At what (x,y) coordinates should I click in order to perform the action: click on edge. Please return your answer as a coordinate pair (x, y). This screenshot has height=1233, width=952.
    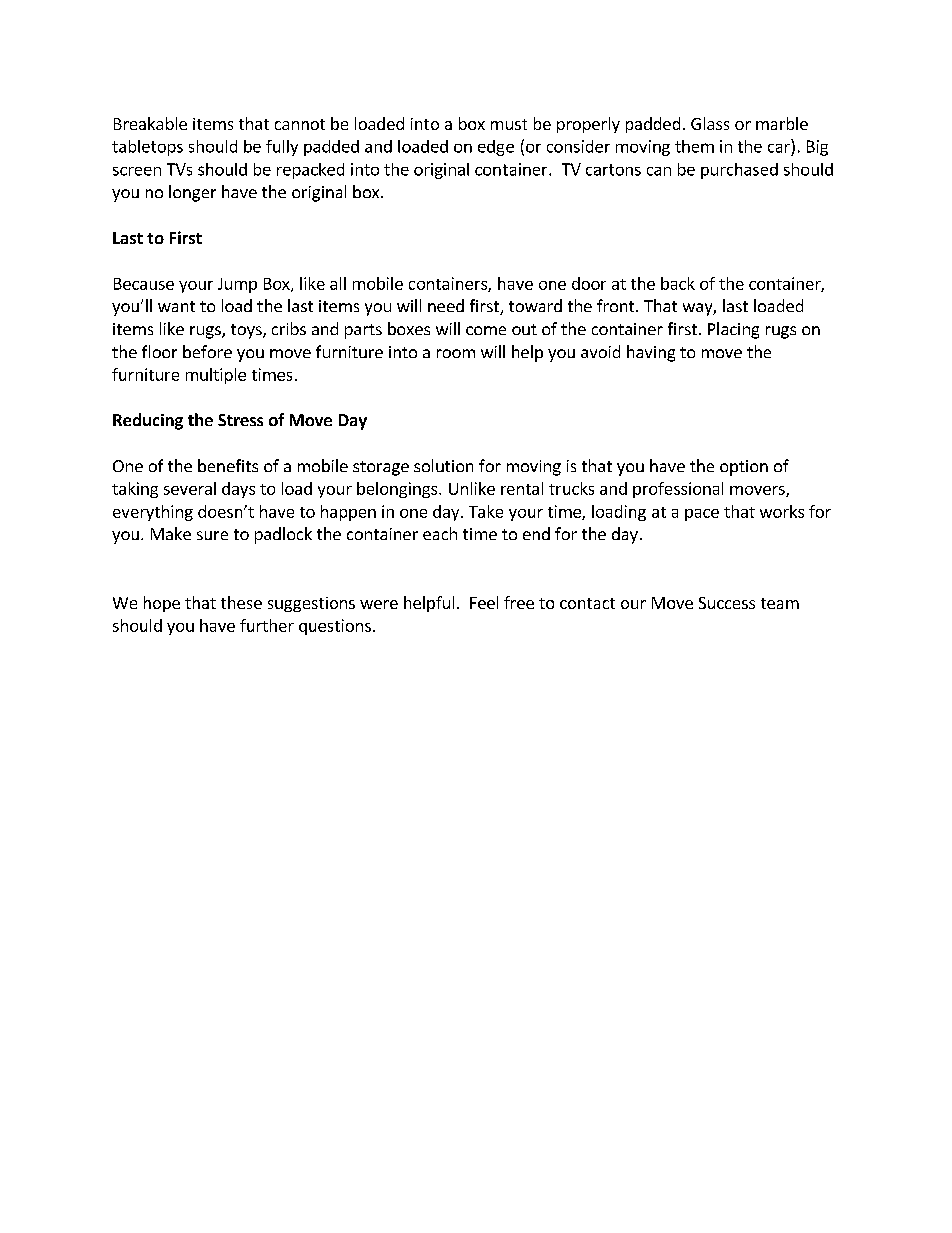
    Looking at the image, I should click on (496, 148).
